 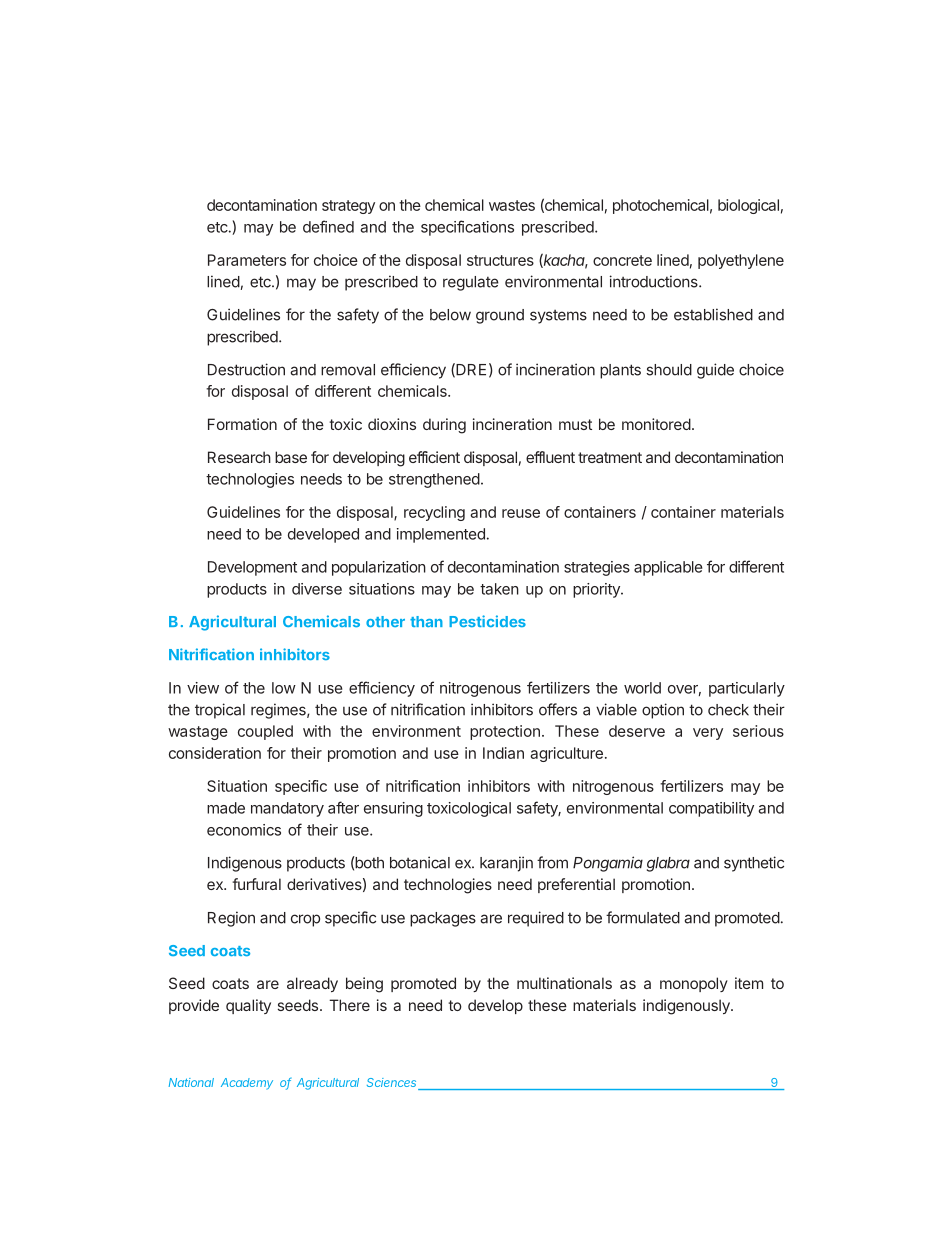 I want to click on Research, so click(x=239, y=457).
